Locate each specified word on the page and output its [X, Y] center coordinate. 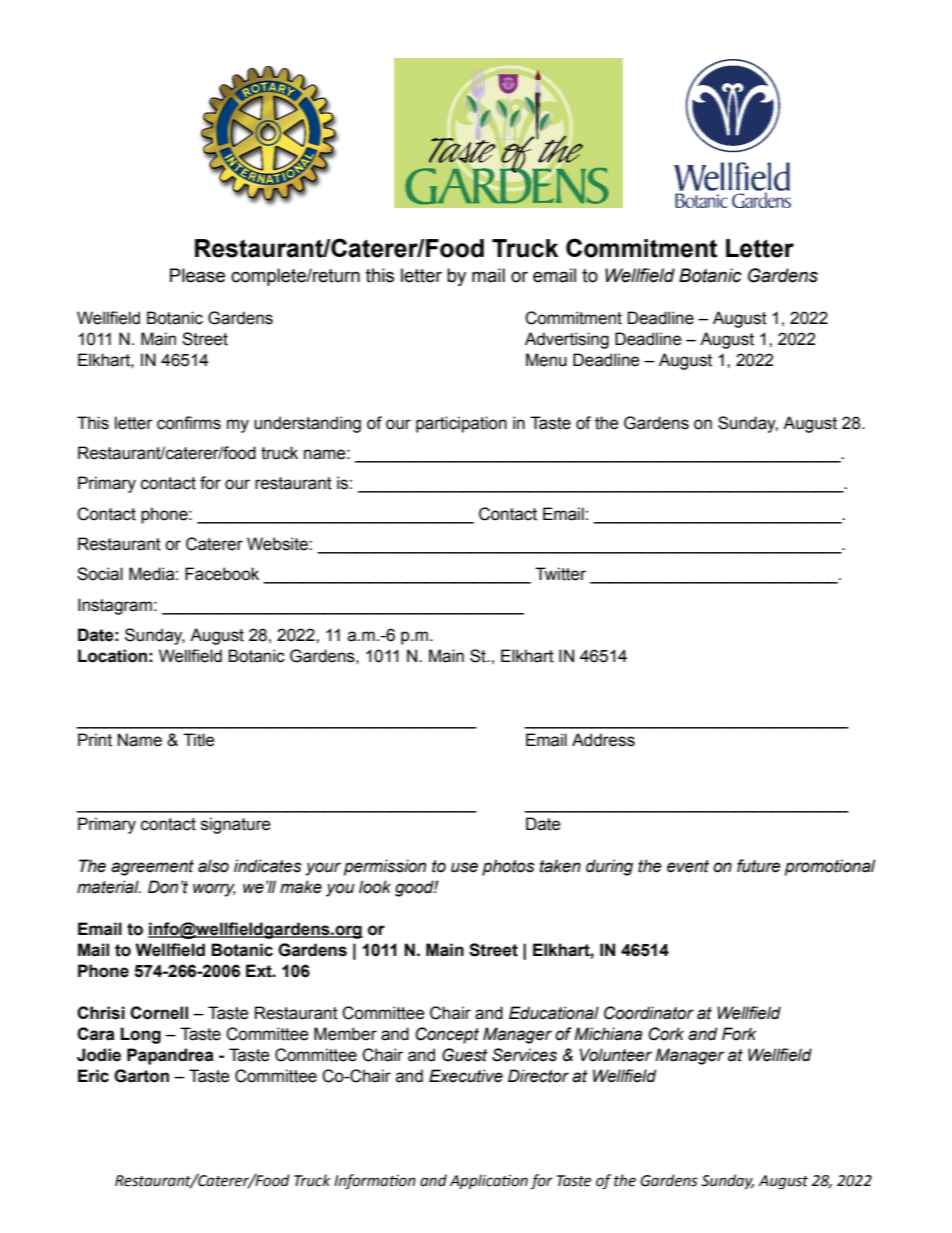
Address [603, 740]
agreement [152, 868]
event [688, 866]
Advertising [567, 340]
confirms [189, 423]
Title [199, 740]
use [464, 867]
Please [197, 275]
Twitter [560, 574]
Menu [546, 360]
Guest [465, 1055]
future [759, 866]
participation [461, 424]
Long [141, 1035]
